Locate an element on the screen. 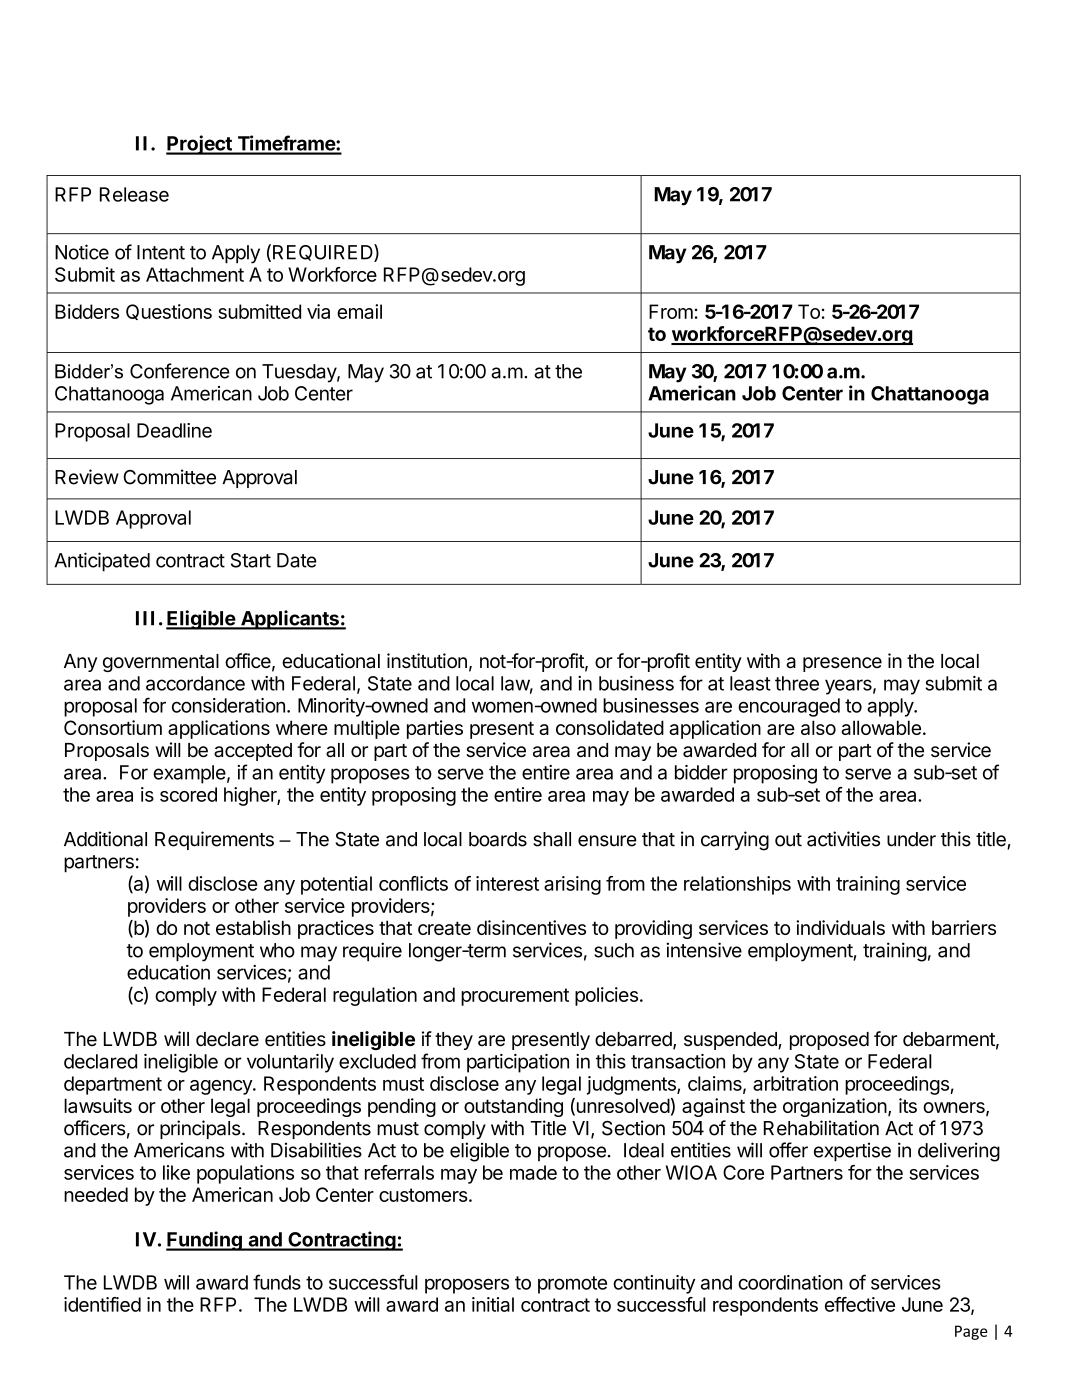 The height and width of the screenshot is (1392, 1076). email is located at coordinates (359, 311).
